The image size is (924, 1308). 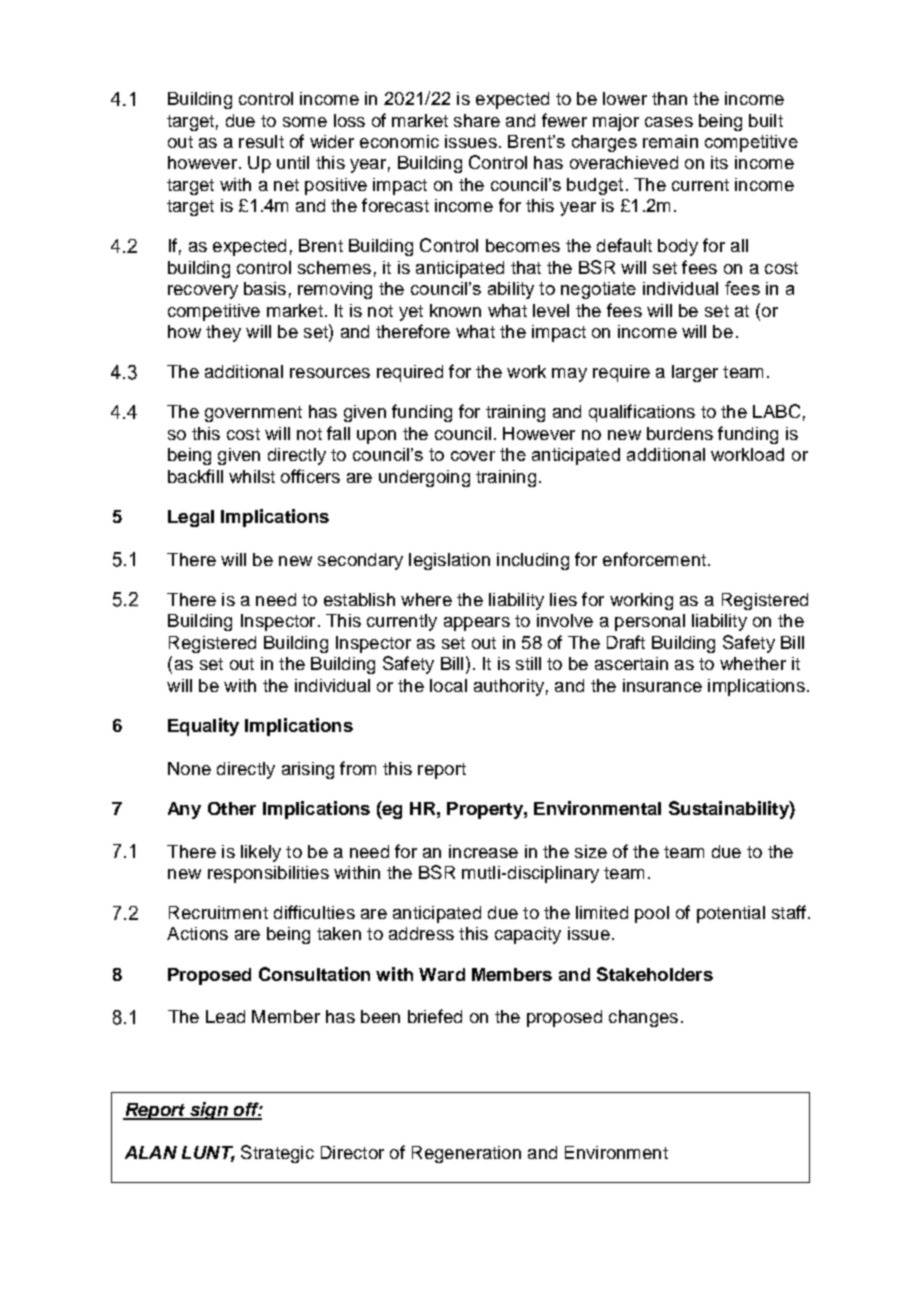 I want to click on result, so click(x=261, y=141).
